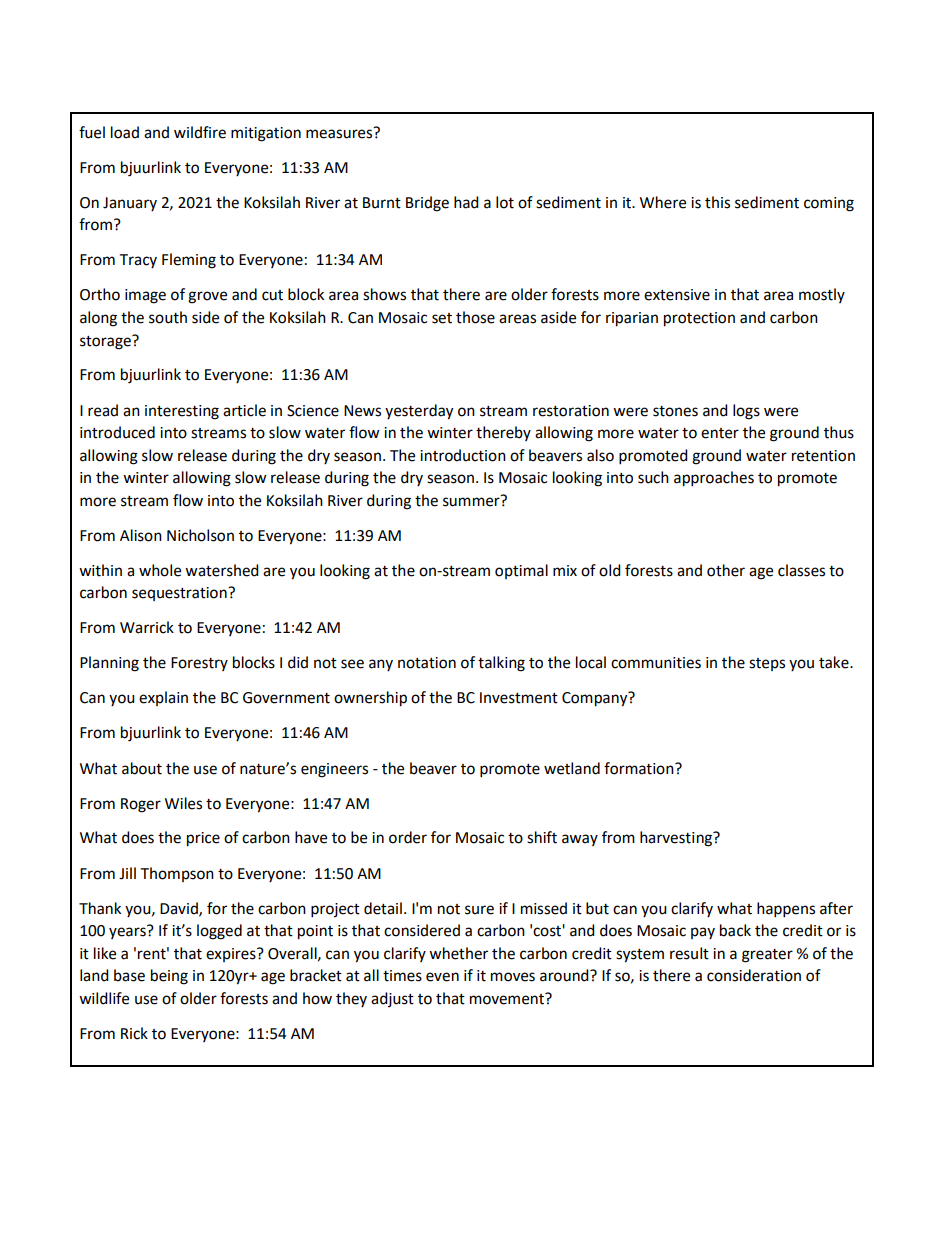 This image has width=952, height=1233. What do you see at coordinates (200, 132) in the image?
I see `wildfire` at bounding box center [200, 132].
